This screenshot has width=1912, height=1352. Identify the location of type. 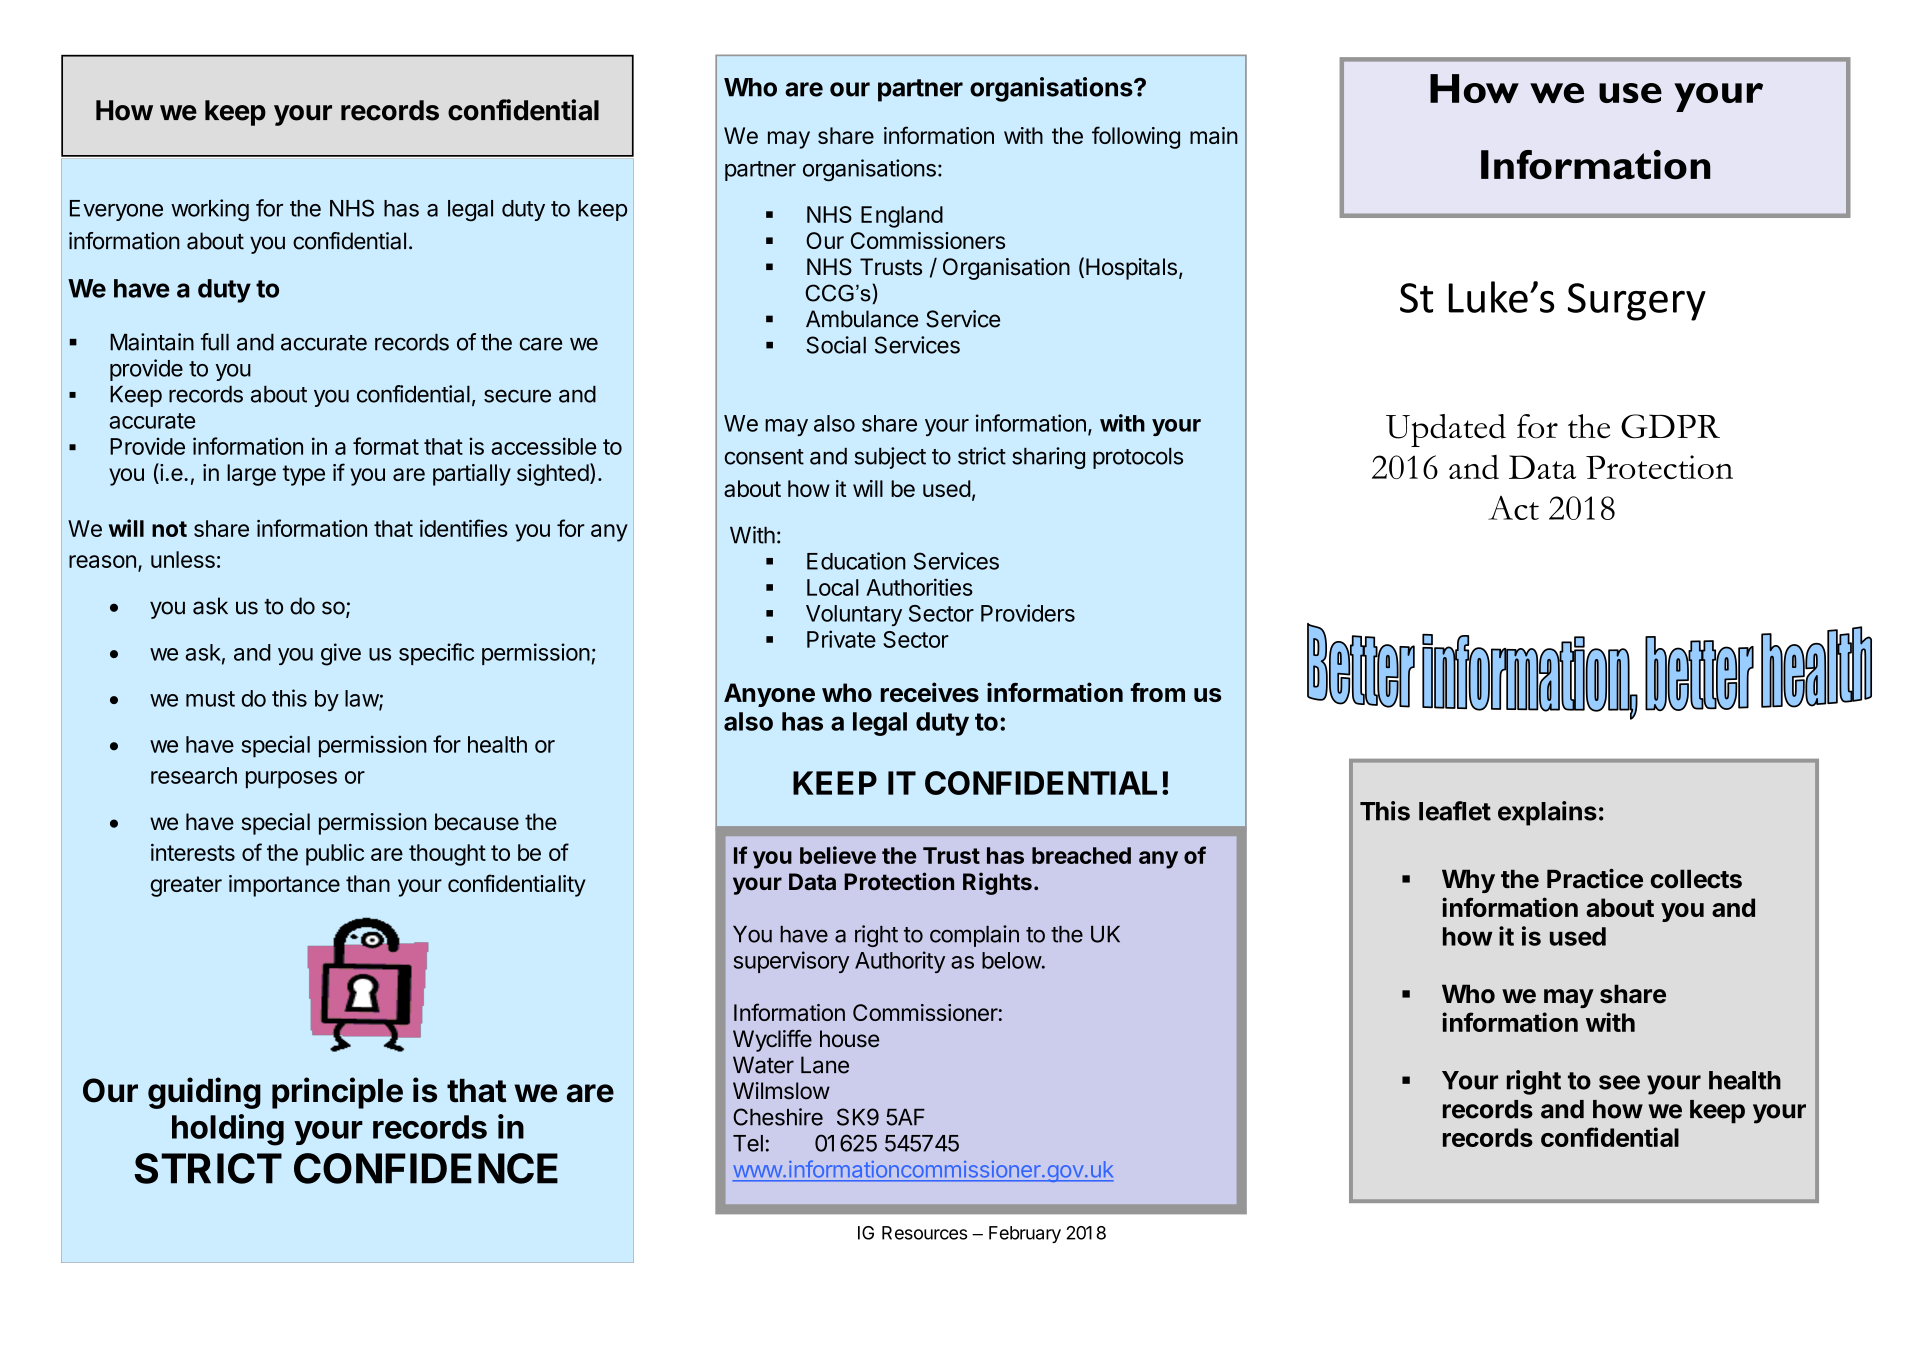
(304, 475).
